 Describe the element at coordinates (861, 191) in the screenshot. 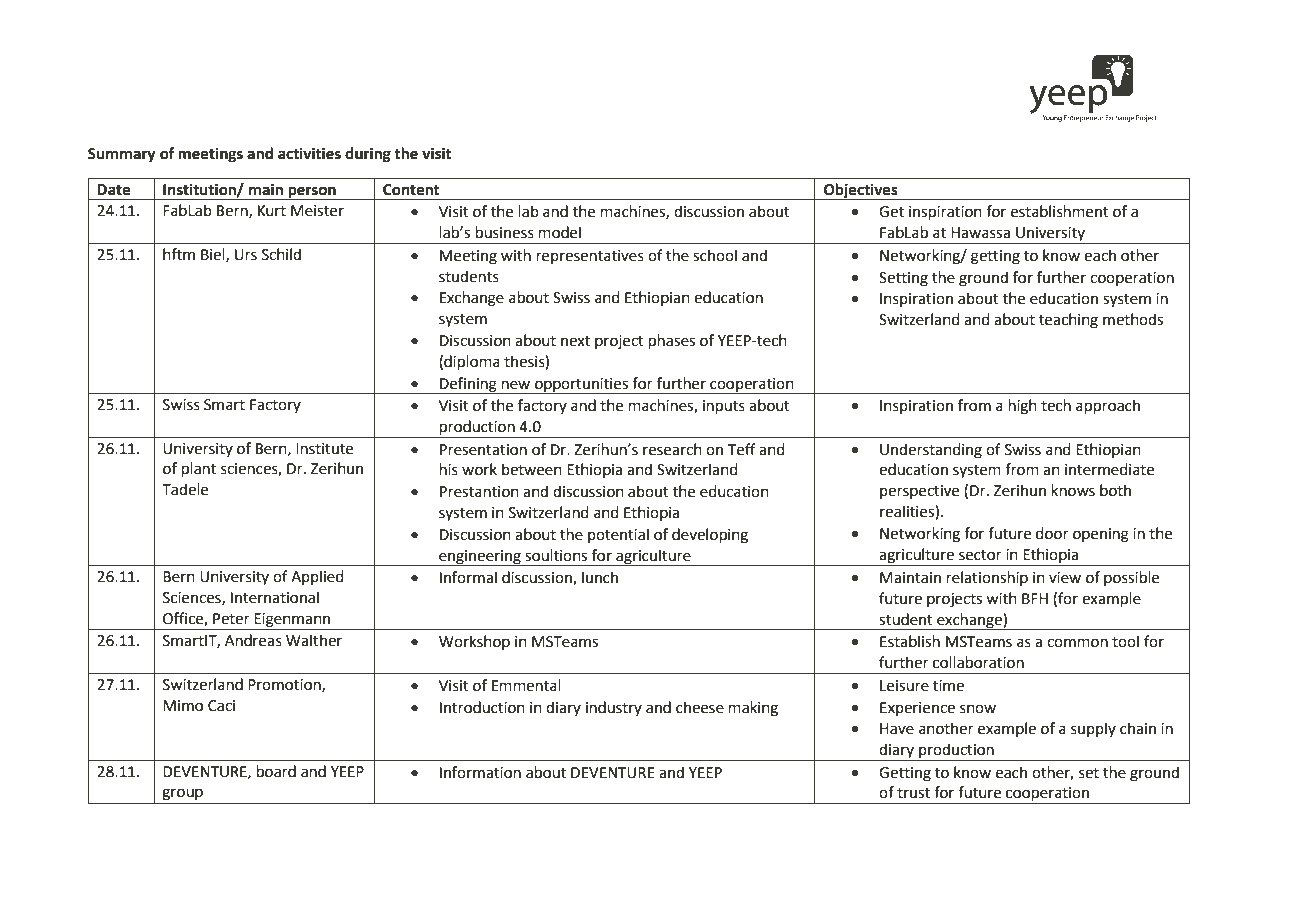

I see `Objectives` at that location.
